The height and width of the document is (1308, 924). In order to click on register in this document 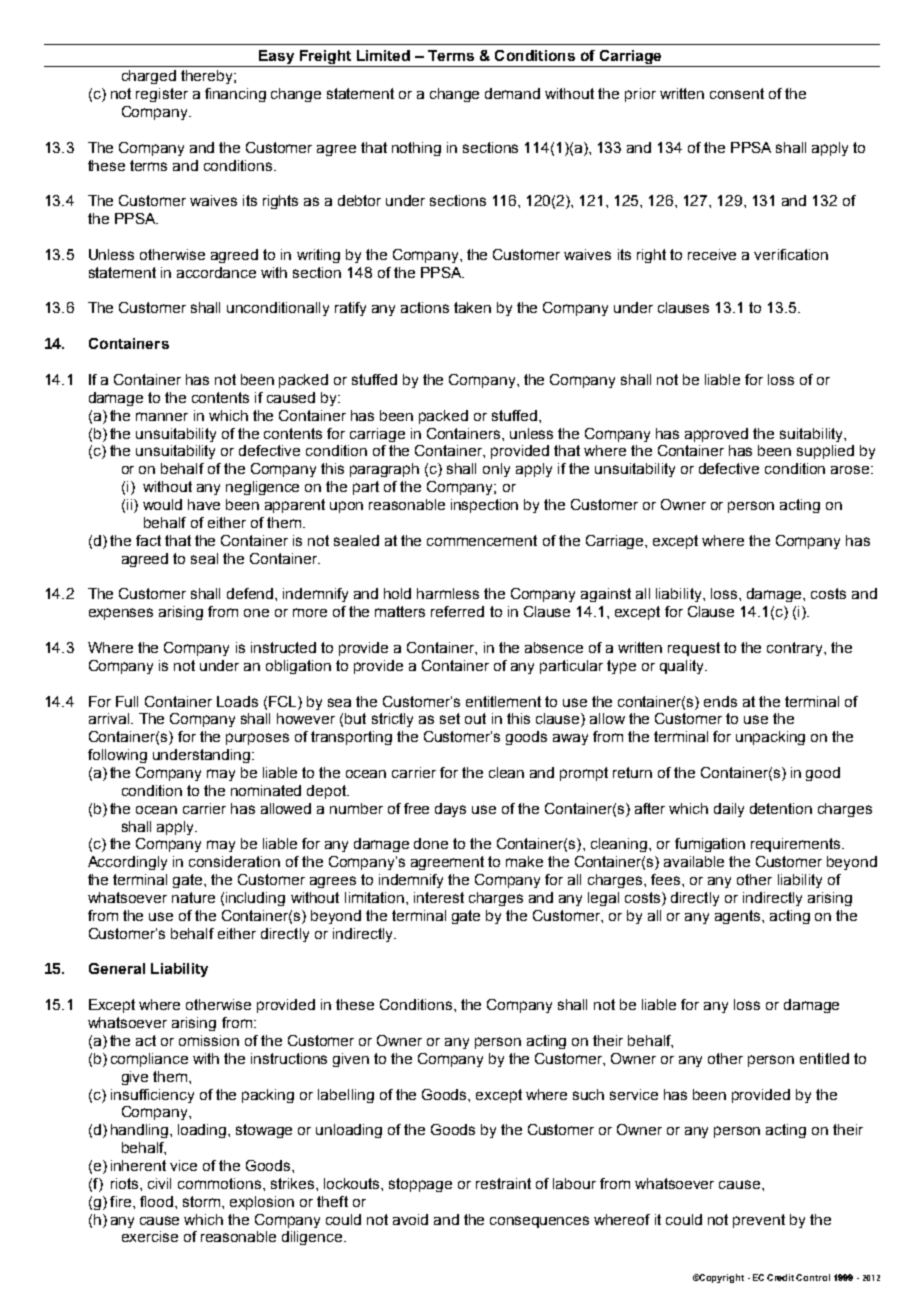, I will do `click(162, 95)`.
